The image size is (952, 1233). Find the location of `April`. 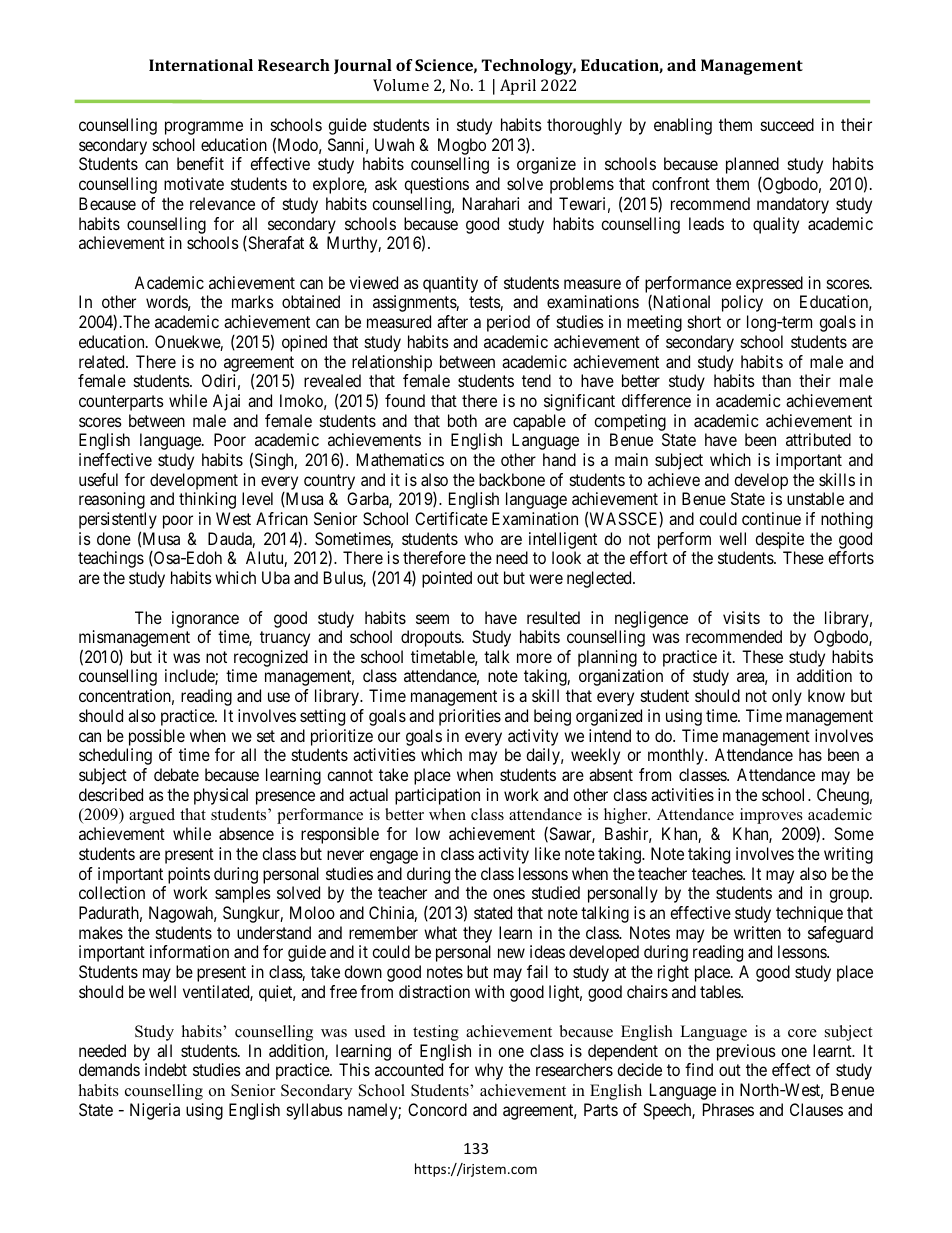

April is located at coordinates (518, 87).
